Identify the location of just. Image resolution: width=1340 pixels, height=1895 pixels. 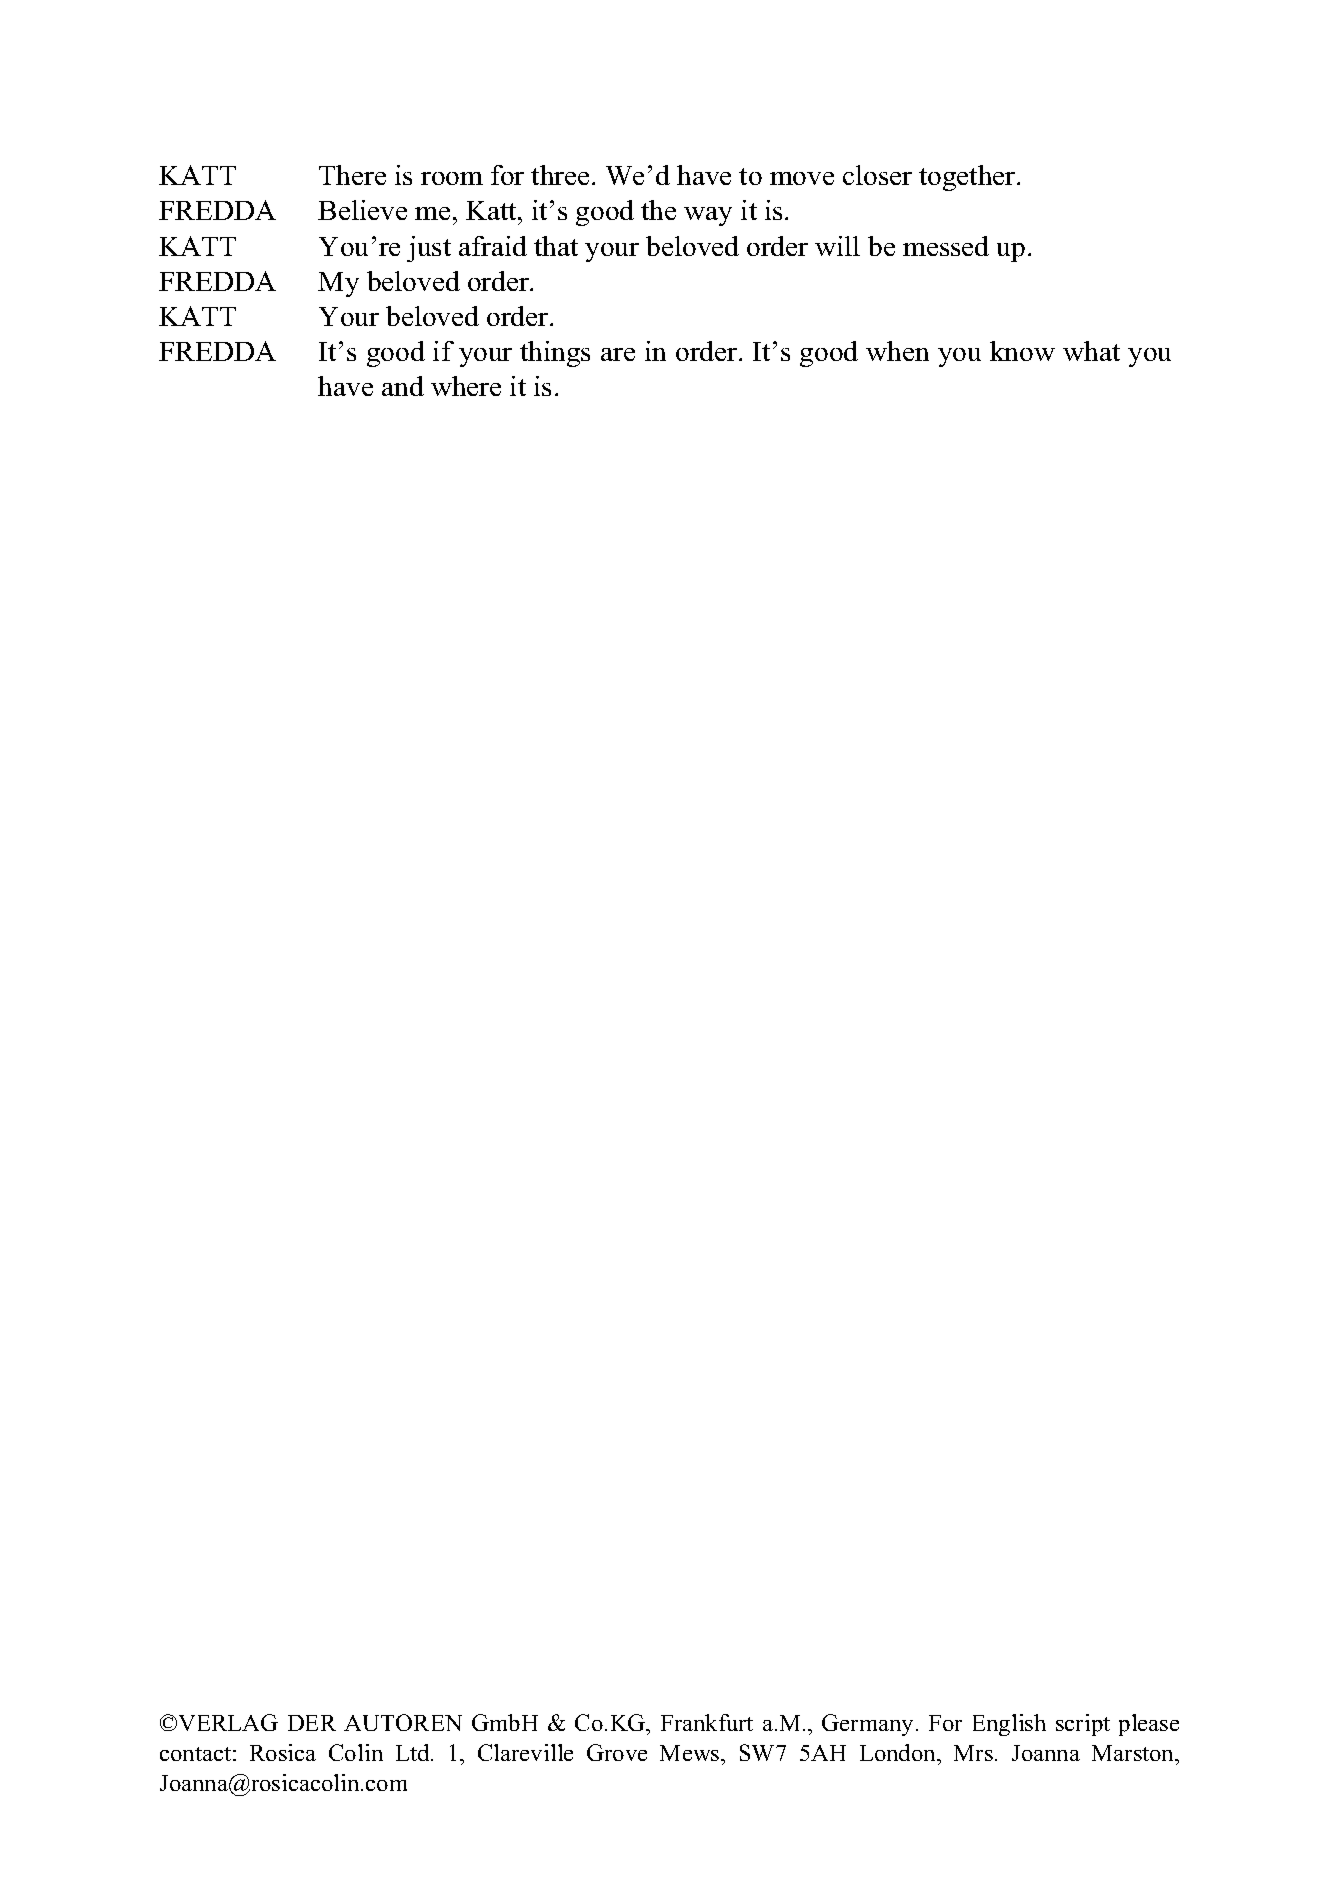
(429, 249).
